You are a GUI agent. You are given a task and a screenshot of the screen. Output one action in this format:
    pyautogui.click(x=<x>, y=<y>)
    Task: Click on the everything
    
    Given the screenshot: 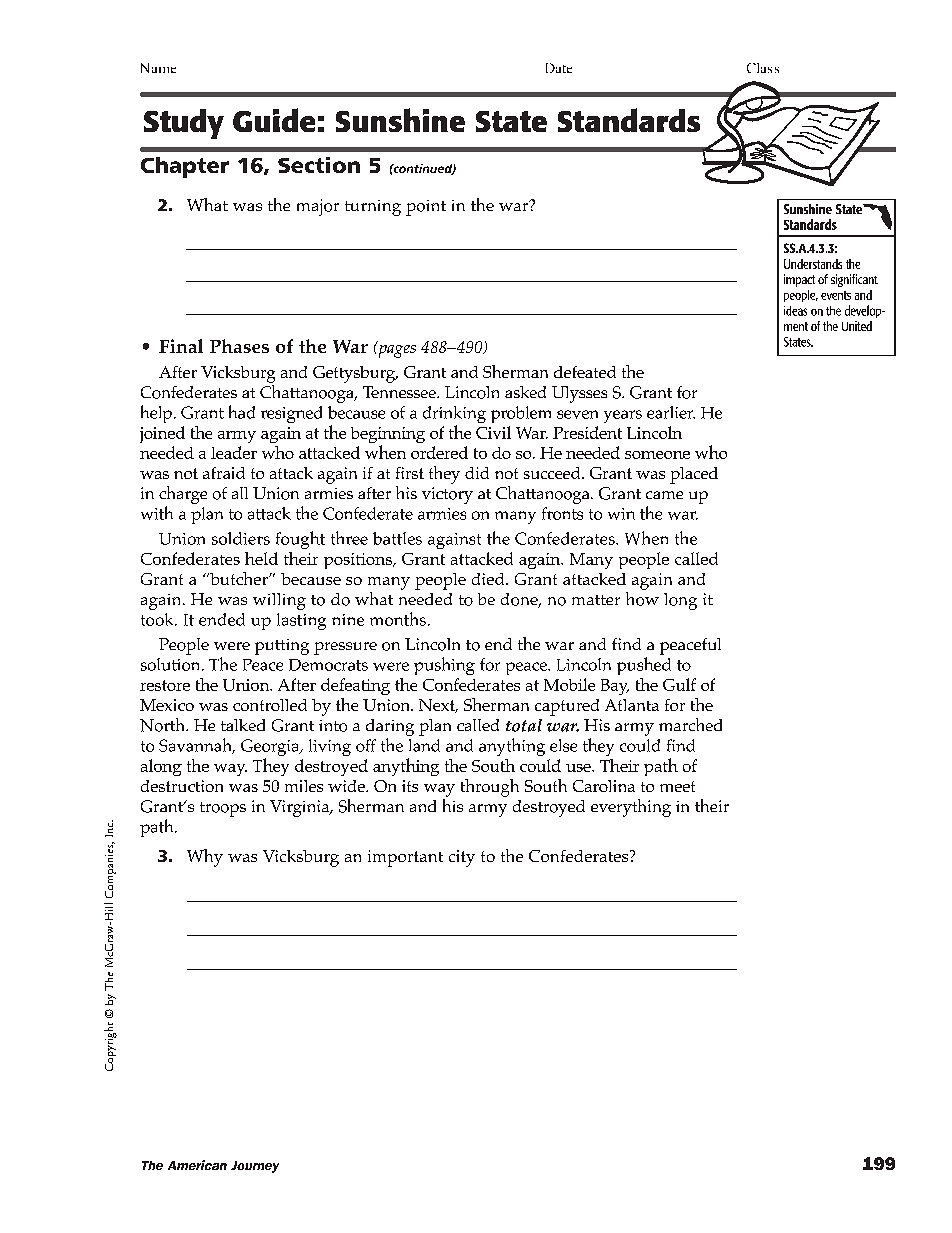 What is the action you would take?
    pyautogui.click(x=631, y=808)
